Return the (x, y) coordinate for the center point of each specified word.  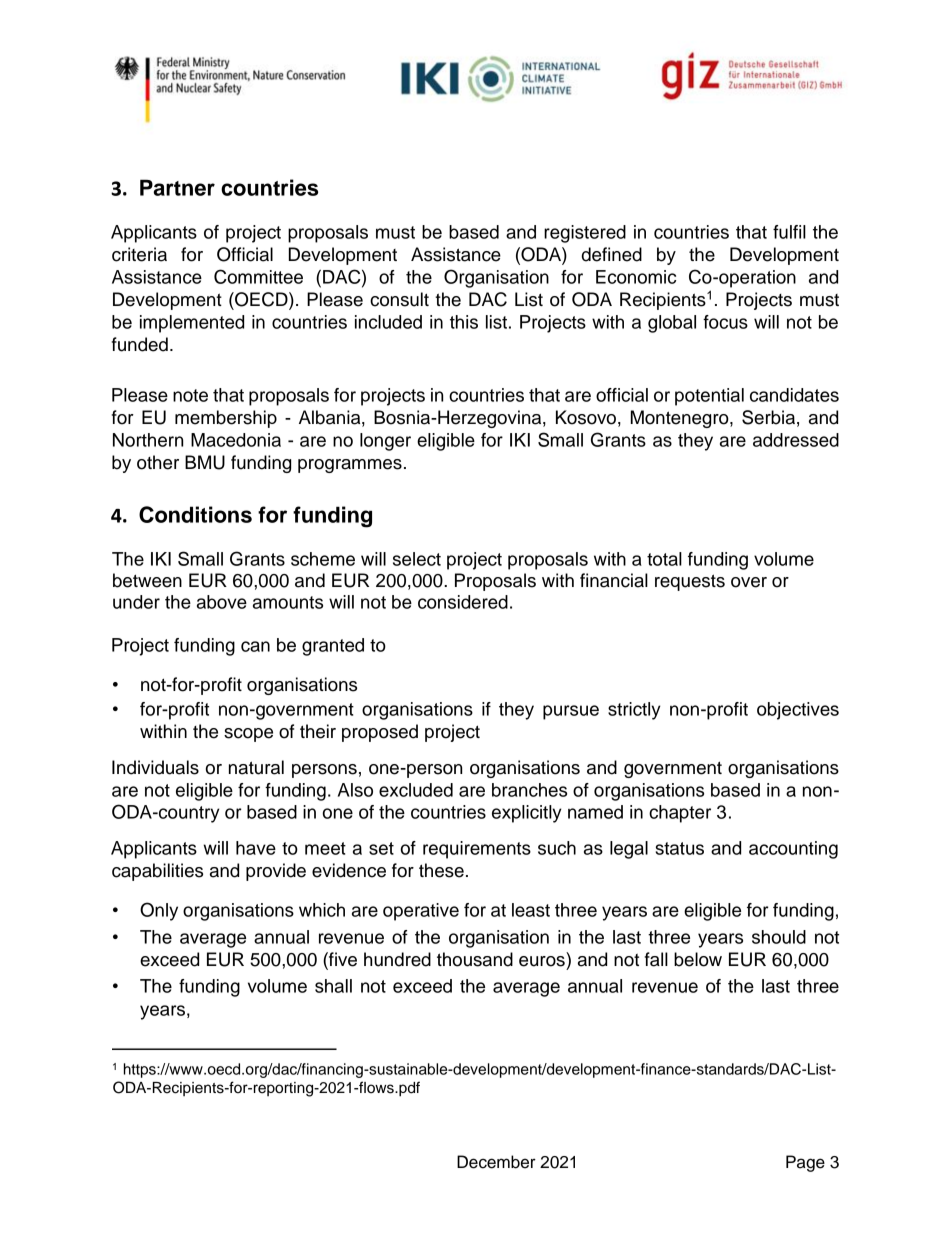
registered (585, 234)
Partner (177, 187)
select (417, 559)
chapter (680, 814)
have (256, 848)
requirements (477, 850)
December (496, 1162)
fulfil (789, 232)
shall (333, 986)
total (664, 559)
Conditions (195, 514)
